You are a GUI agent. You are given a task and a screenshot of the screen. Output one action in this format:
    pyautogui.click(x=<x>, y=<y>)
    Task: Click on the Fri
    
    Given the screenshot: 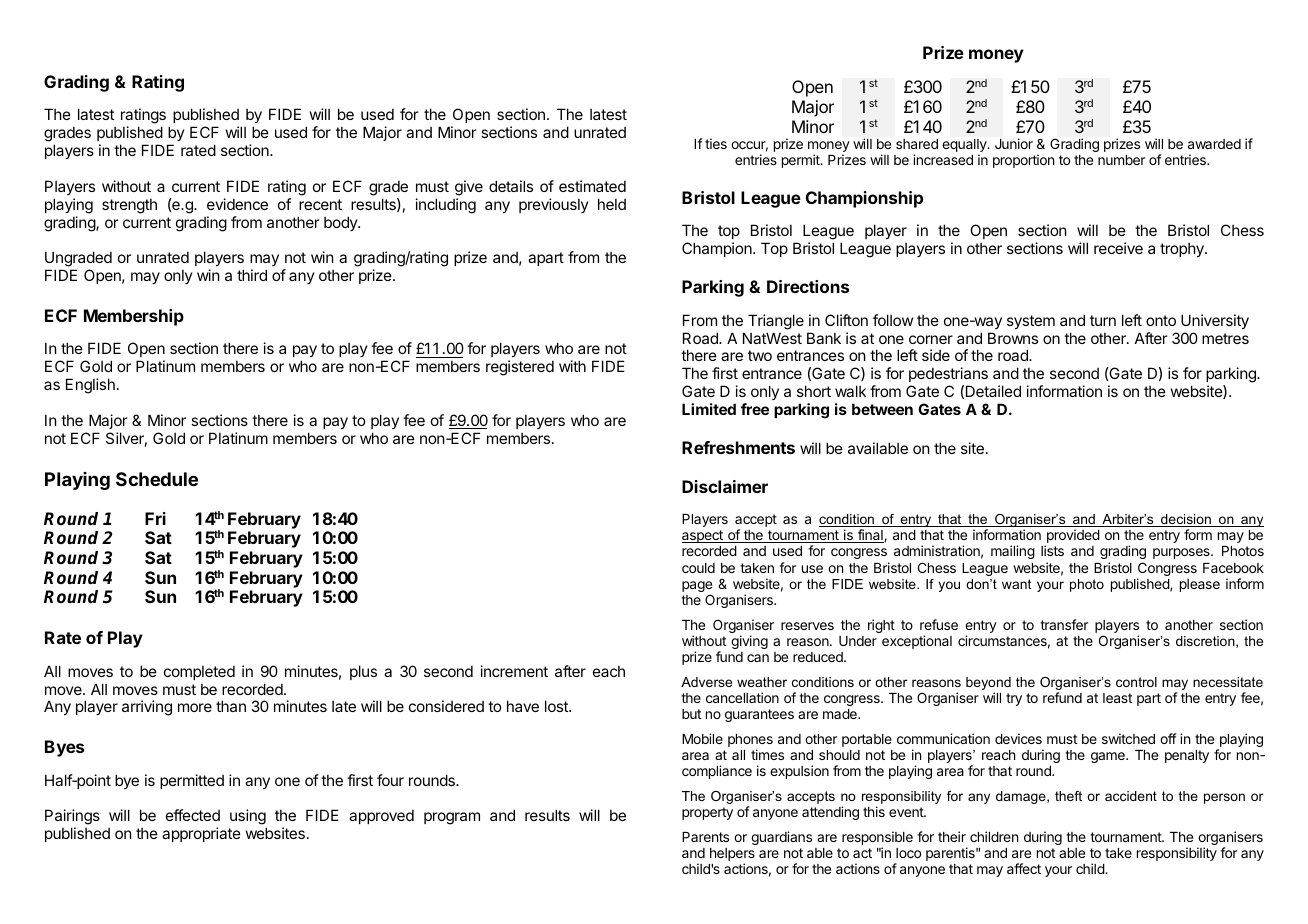 What is the action you would take?
    pyautogui.click(x=155, y=518)
